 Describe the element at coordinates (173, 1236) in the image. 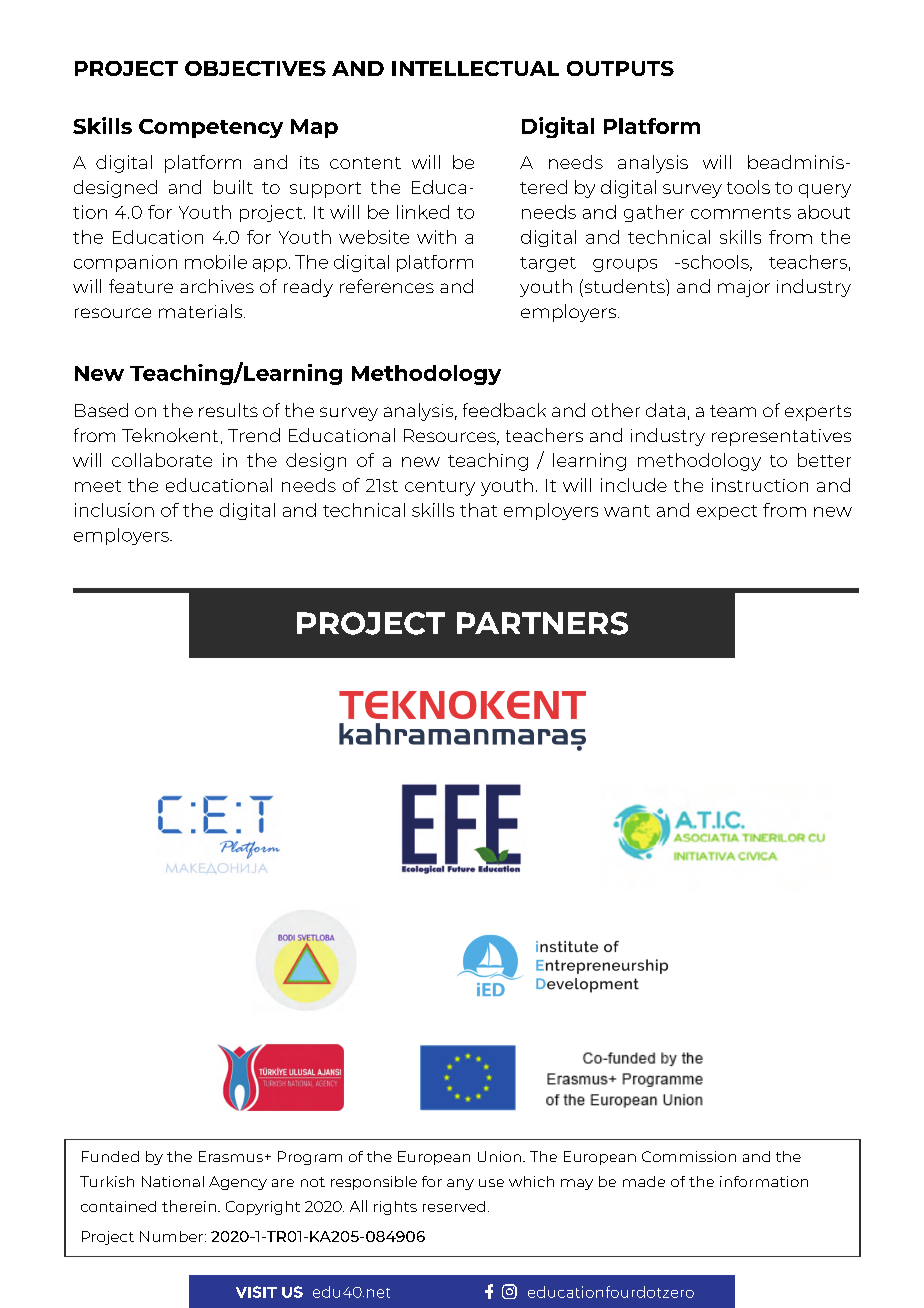

I see `Number` at that location.
